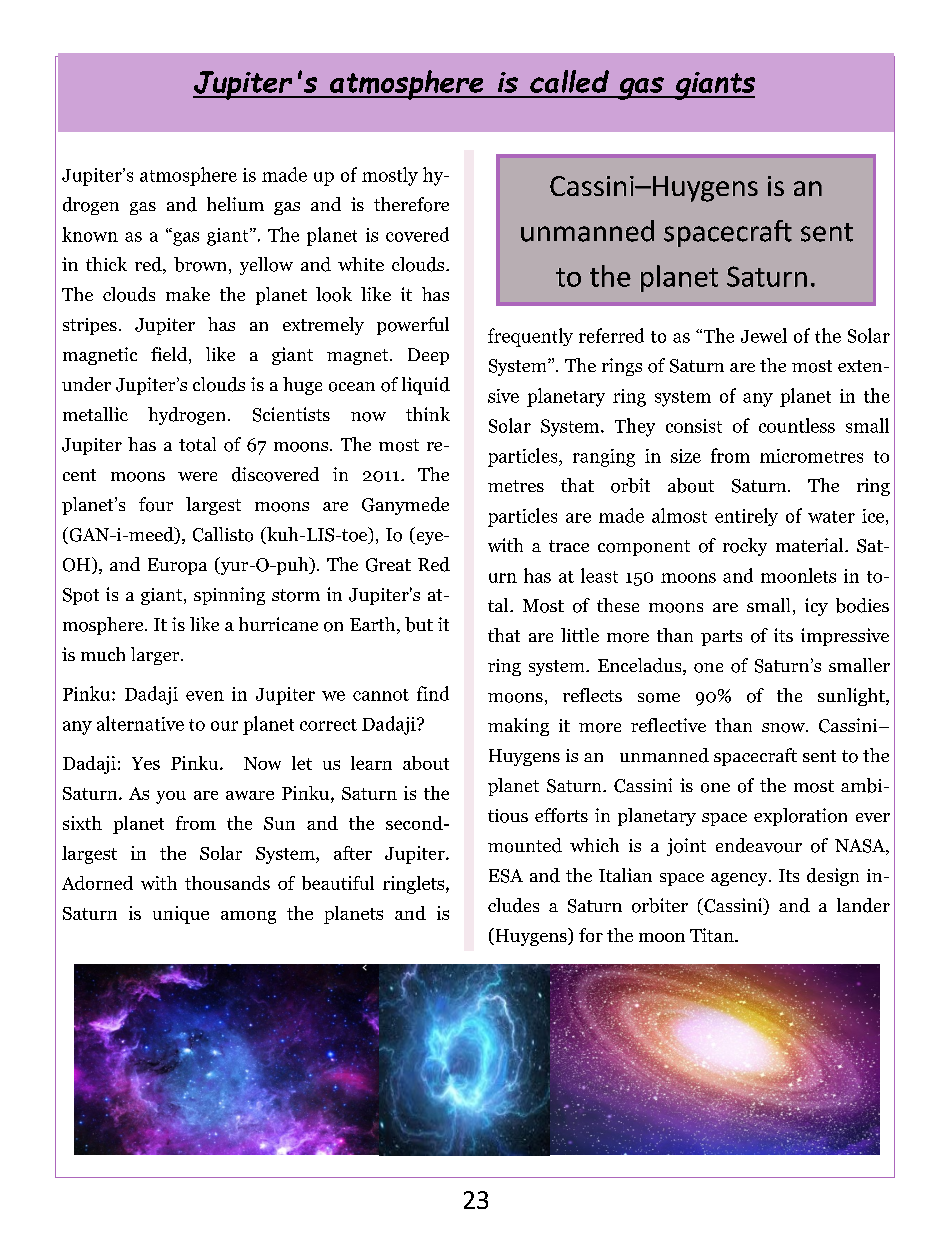 This image has width=952, height=1233. Describe the element at coordinates (156, 656) in the image. I see `larger` at that location.
